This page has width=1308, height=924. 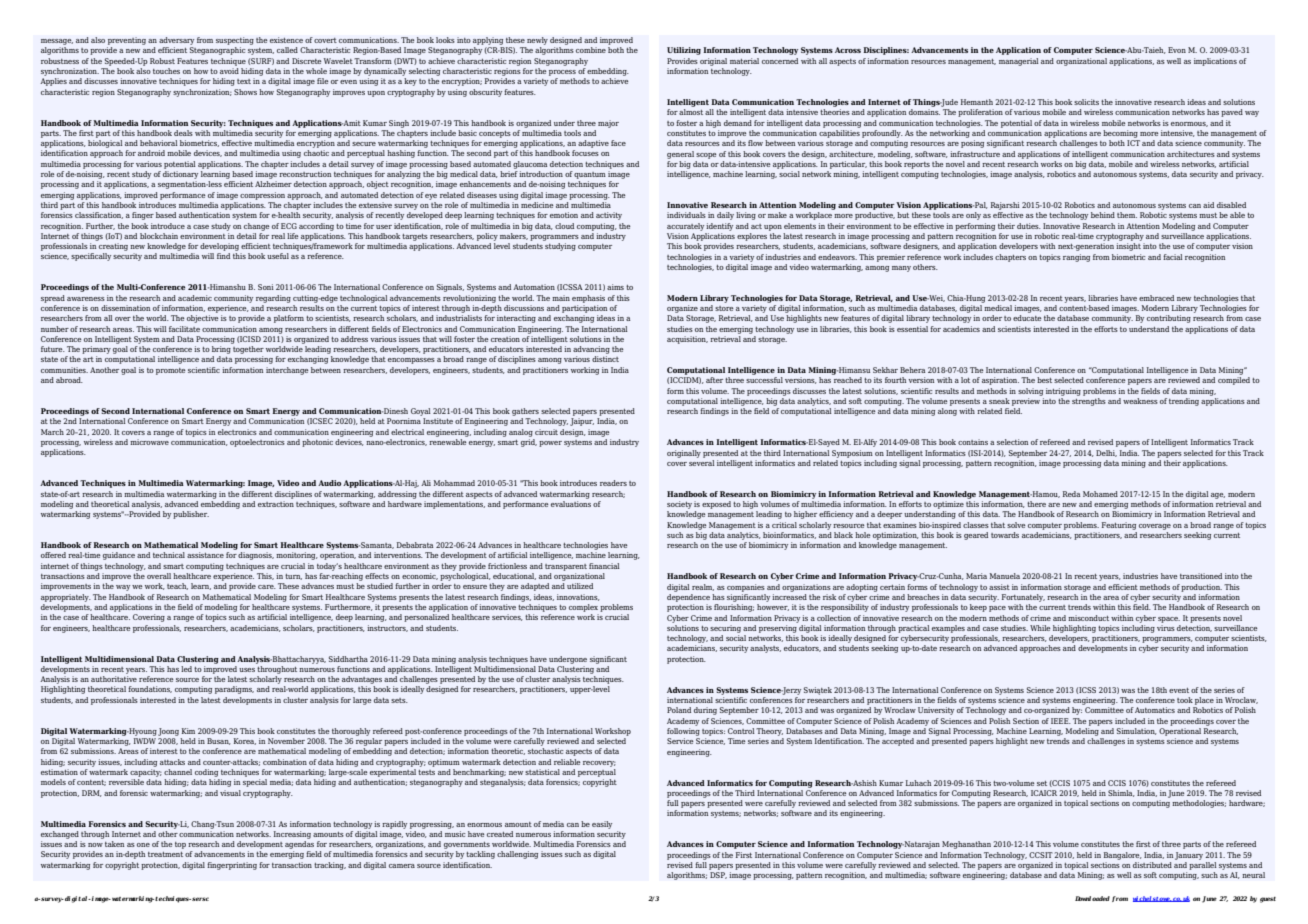 I want to click on flourishing, so click(x=734, y=608).
